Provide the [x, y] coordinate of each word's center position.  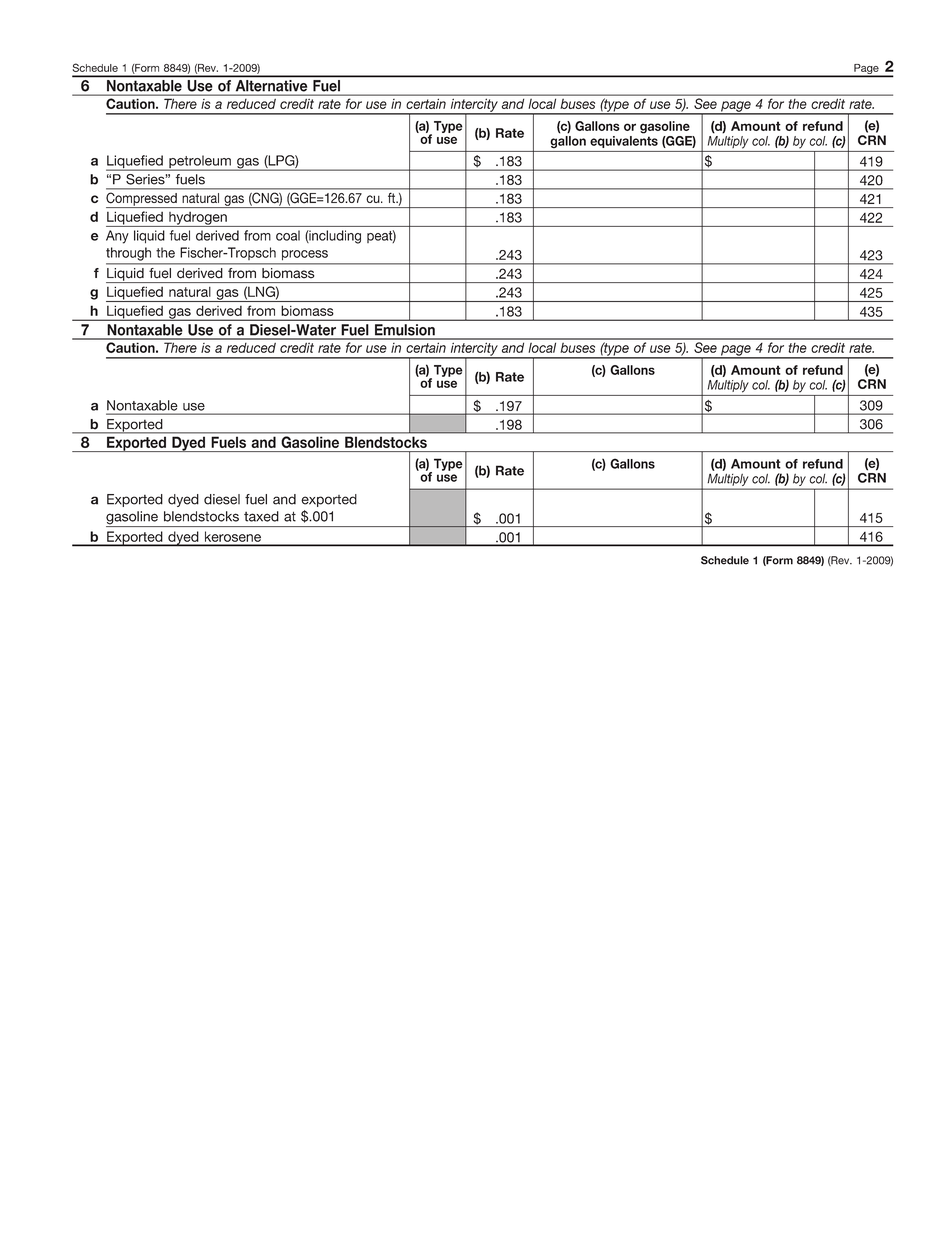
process [305, 255]
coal [288, 235]
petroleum [200, 163]
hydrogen [198, 219]
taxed [261, 516]
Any [117, 237]
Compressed [142, 200]
